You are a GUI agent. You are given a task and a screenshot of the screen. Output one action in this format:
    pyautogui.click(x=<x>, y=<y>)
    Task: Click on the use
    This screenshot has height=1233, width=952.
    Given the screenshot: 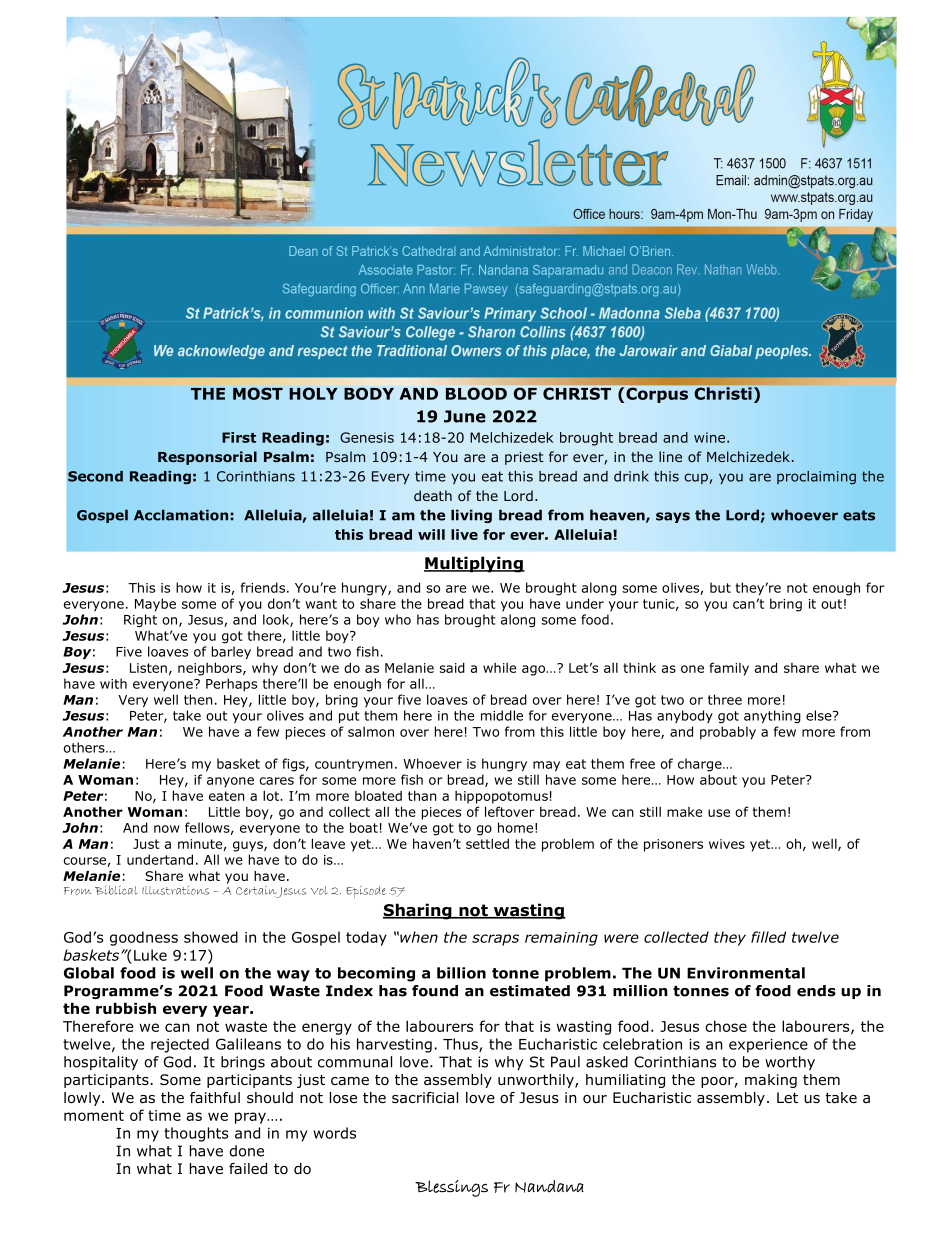 What is the action you would take?
    pyautogui.click(x=719, y=813)
